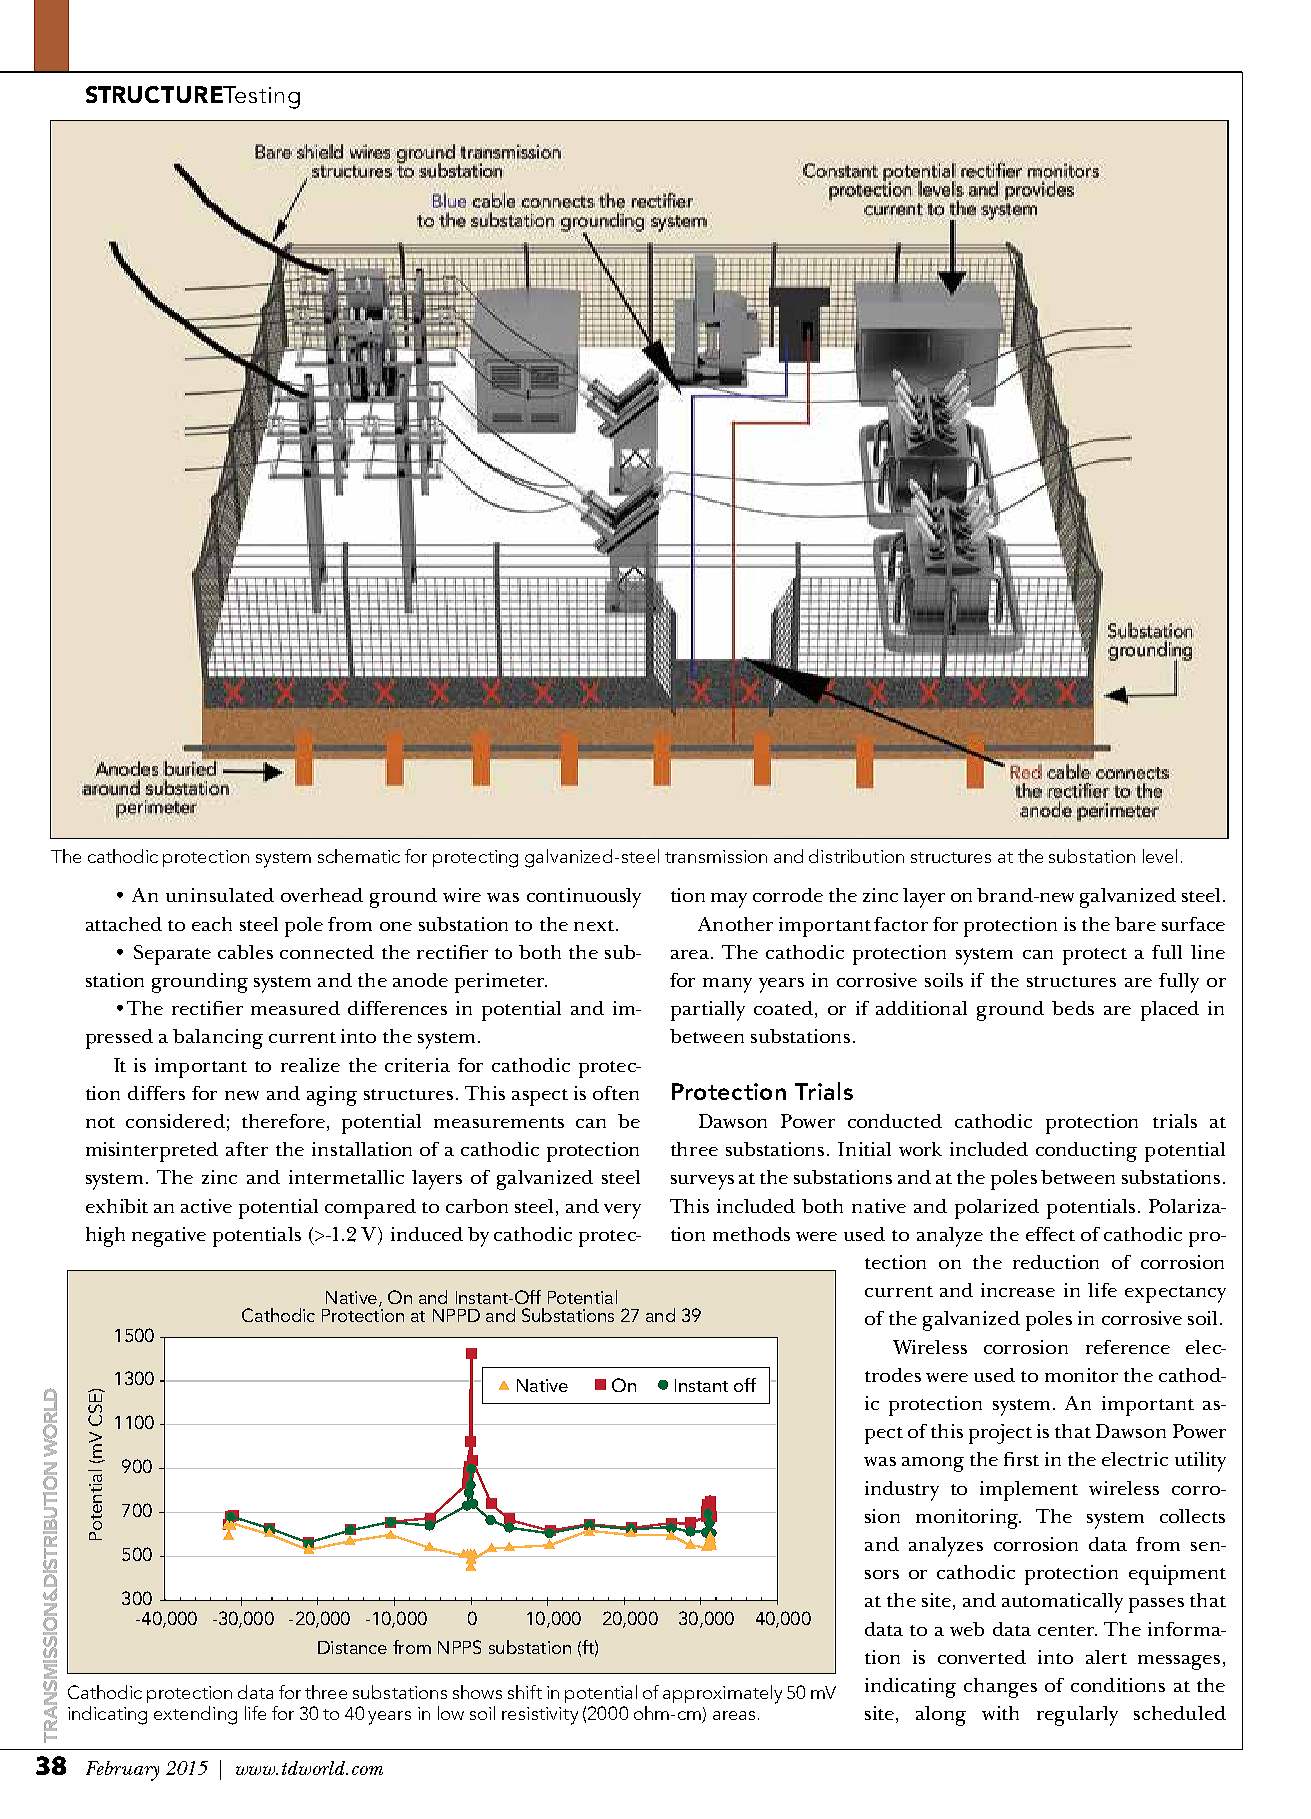 The image size is (1311, 1819). What do you see at coordinates (584, 898) in the screenshot?
I see `continuously` at bounding box center [584, 898].
